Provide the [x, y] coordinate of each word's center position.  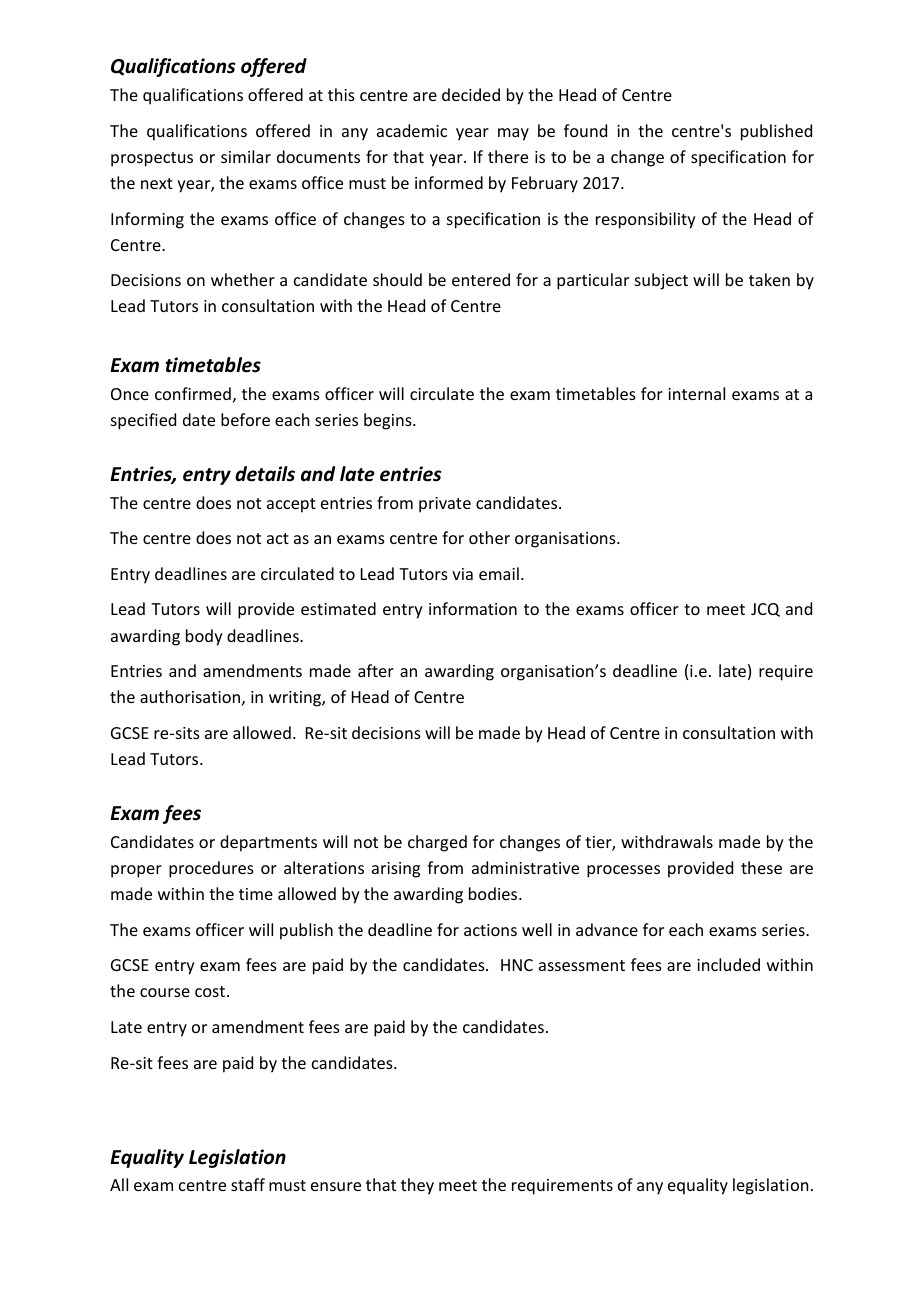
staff [248, 1184]
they [417, 1186]
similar [246, 156]
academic [412, 130]
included [728, 964]
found [585, 130]
